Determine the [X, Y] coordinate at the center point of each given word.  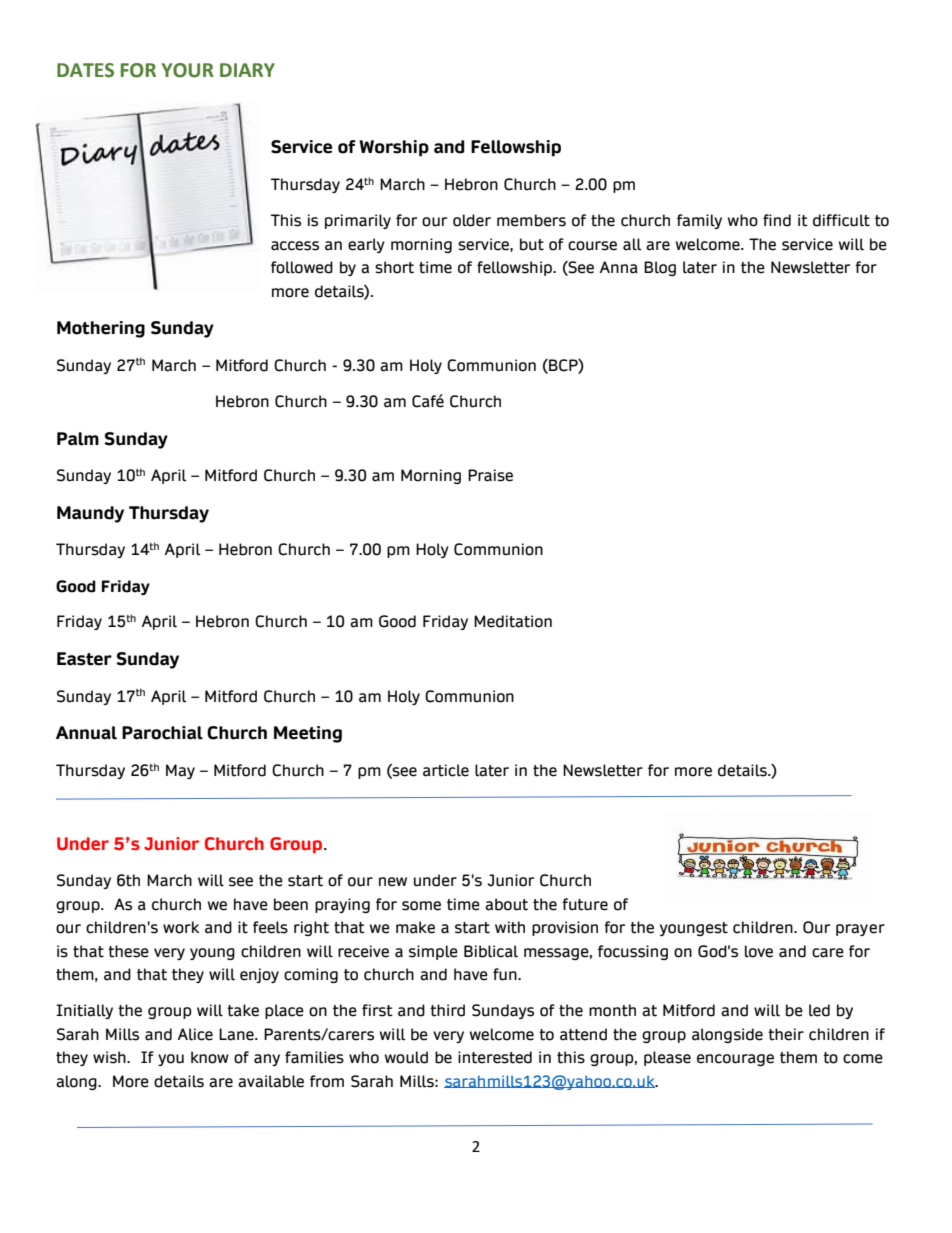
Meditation [513, 621]
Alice [195, 1034]
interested [495, 1057]
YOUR [188, 70]
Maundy [90, 514]
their [786, 1034]
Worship [394, 148]
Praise [490, 475]
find [777, 220]
